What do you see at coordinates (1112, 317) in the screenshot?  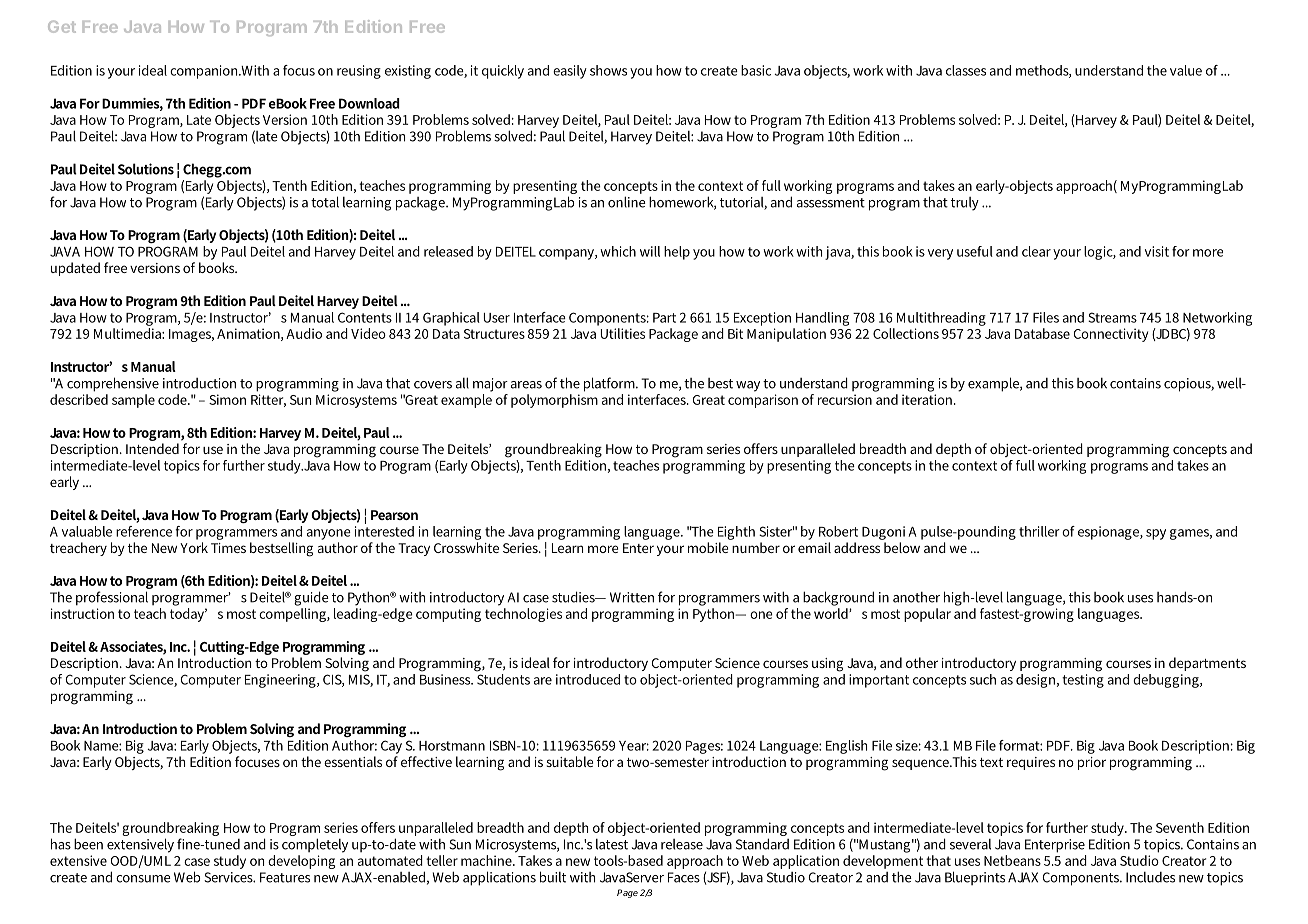 I see `Streams` at bounding box center [1112, 317].
